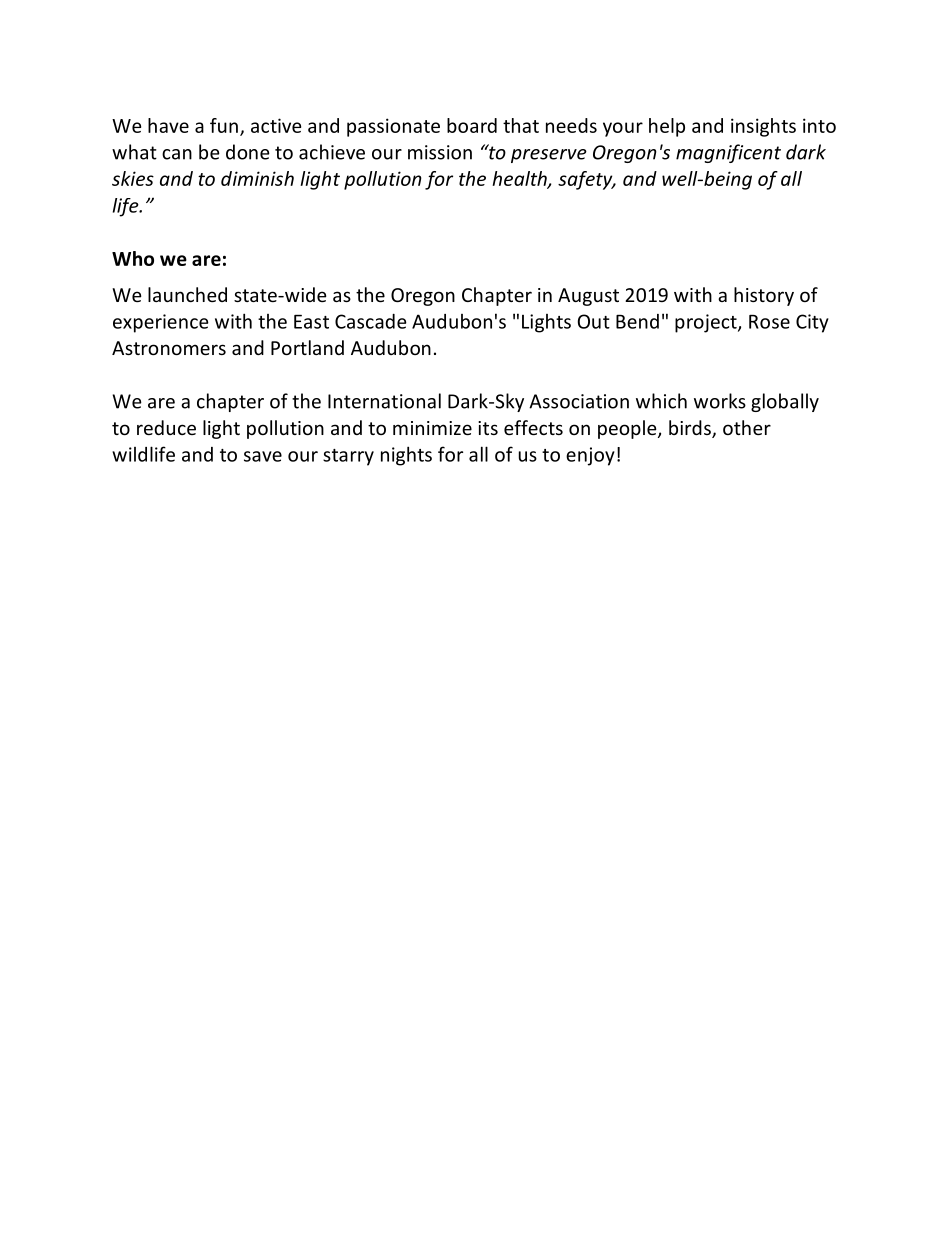 The width and height of the screenshot is (952, 1233). Describe the element at coordinates (169, 348) in the screenshot. I see `Astronomers` at that location.
